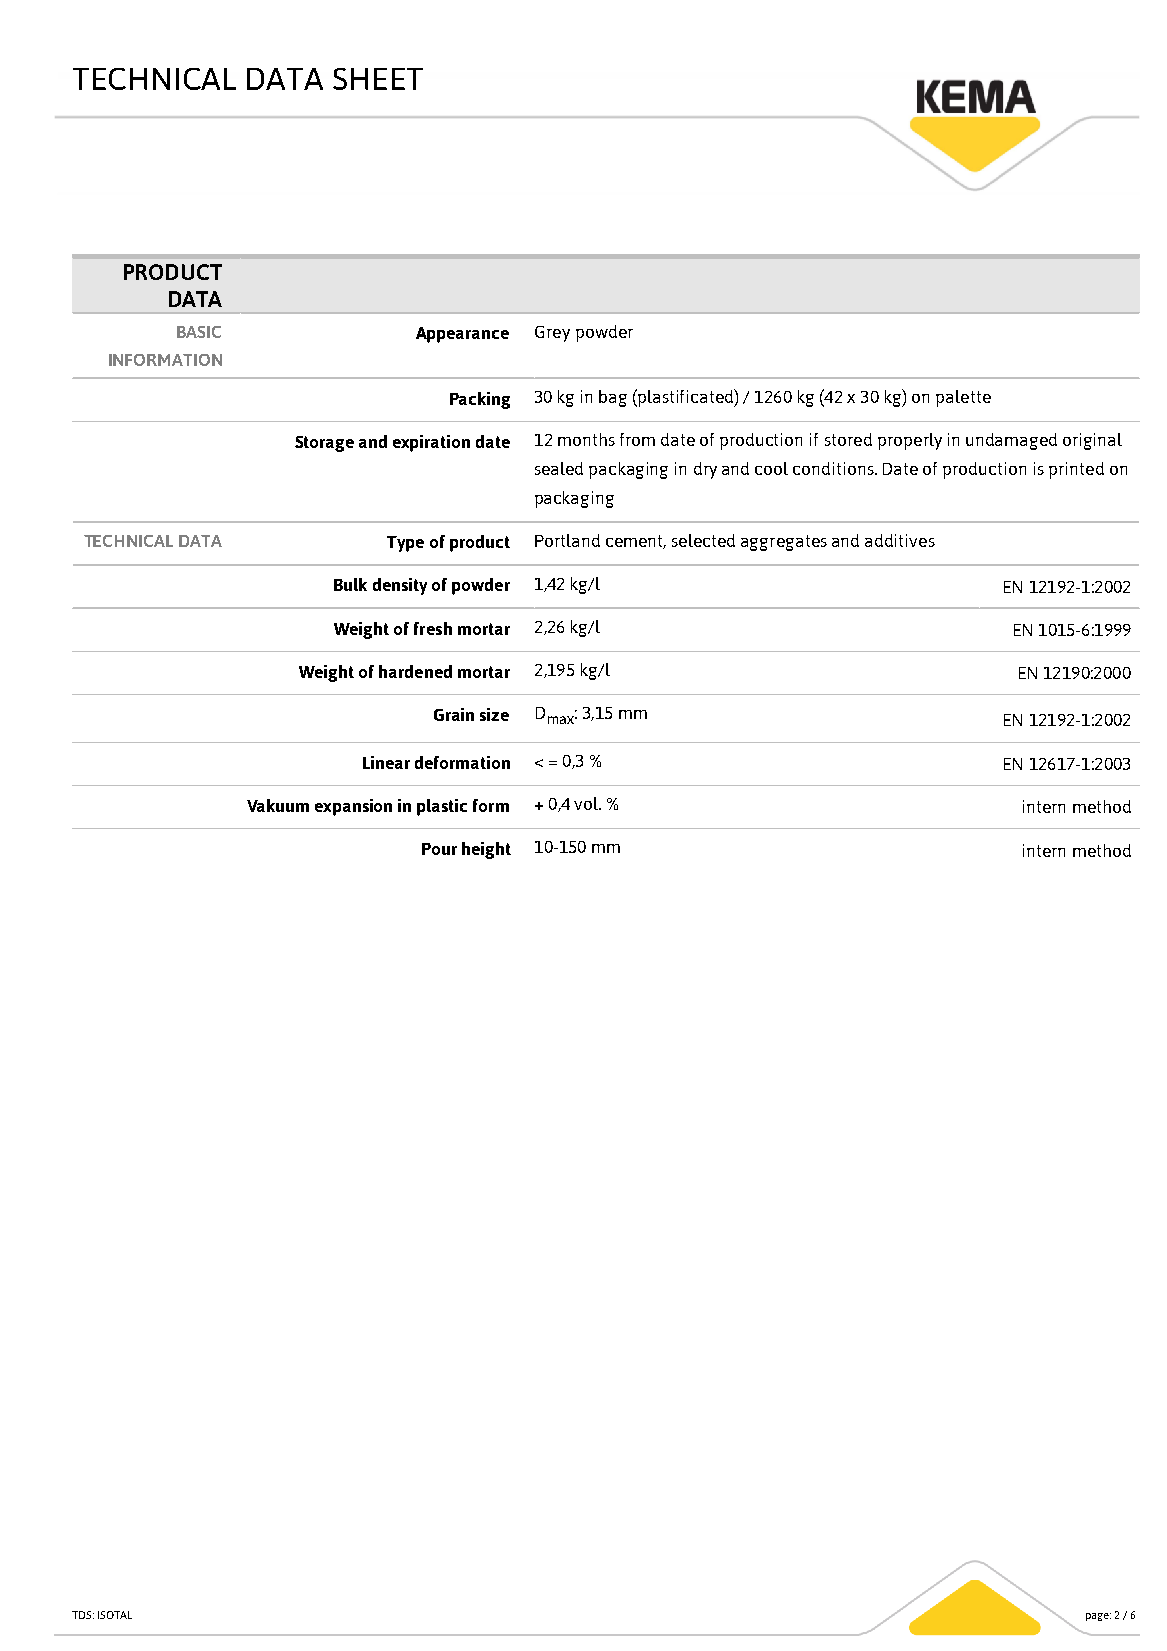  Describe the element at coordinates (378, 79) in the screenshot. I see `SHEET` at that location.
